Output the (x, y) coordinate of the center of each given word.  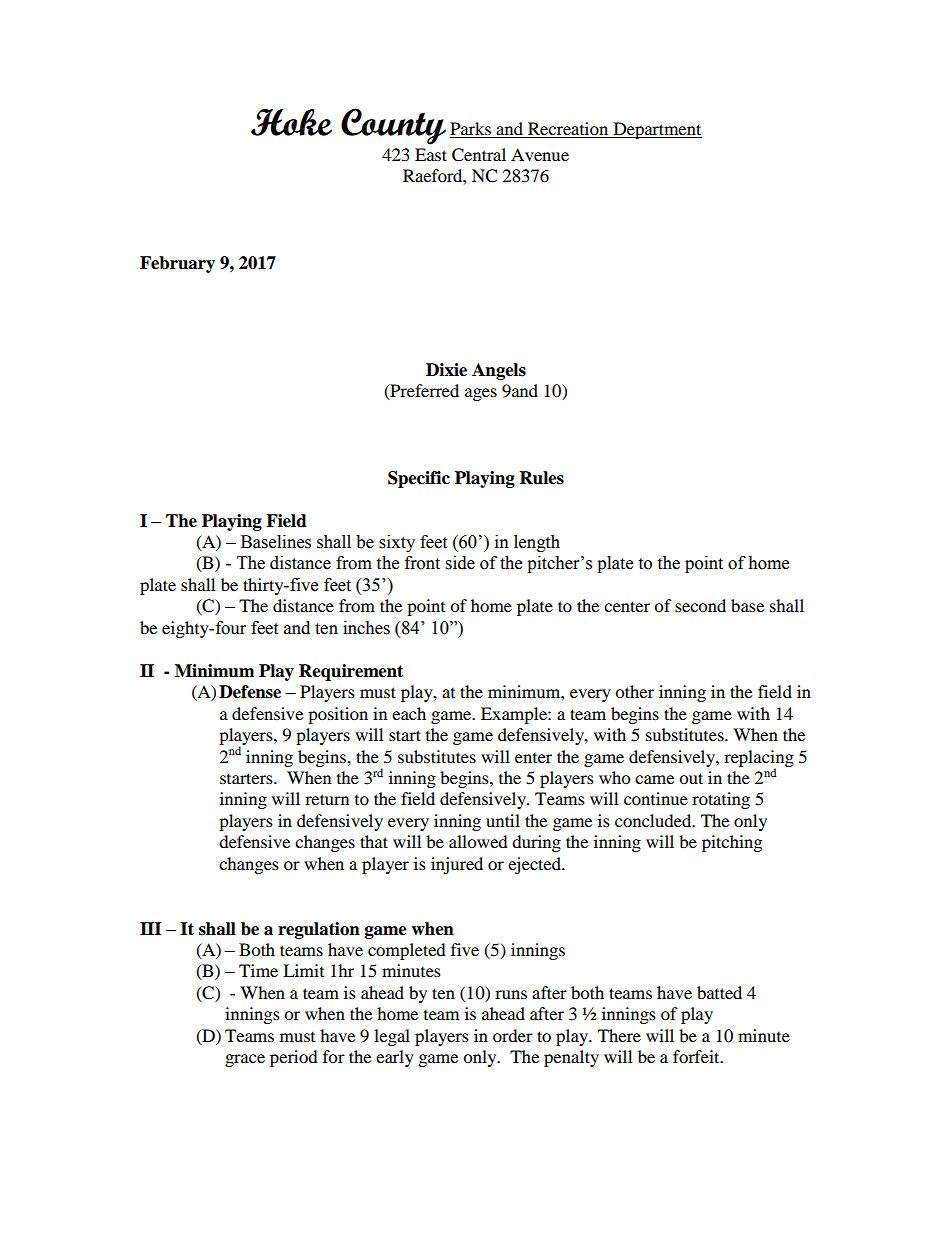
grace (245, 1060)
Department (656, 130)
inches (366, 628)
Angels (499, 371)
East (431, 154)
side (460, 563)
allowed (478, 841)
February (177, 264)
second (700, 605)
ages (481, 394)
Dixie (446, 370)
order (513, 1035)
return (327, 799)
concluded (654, 820)
